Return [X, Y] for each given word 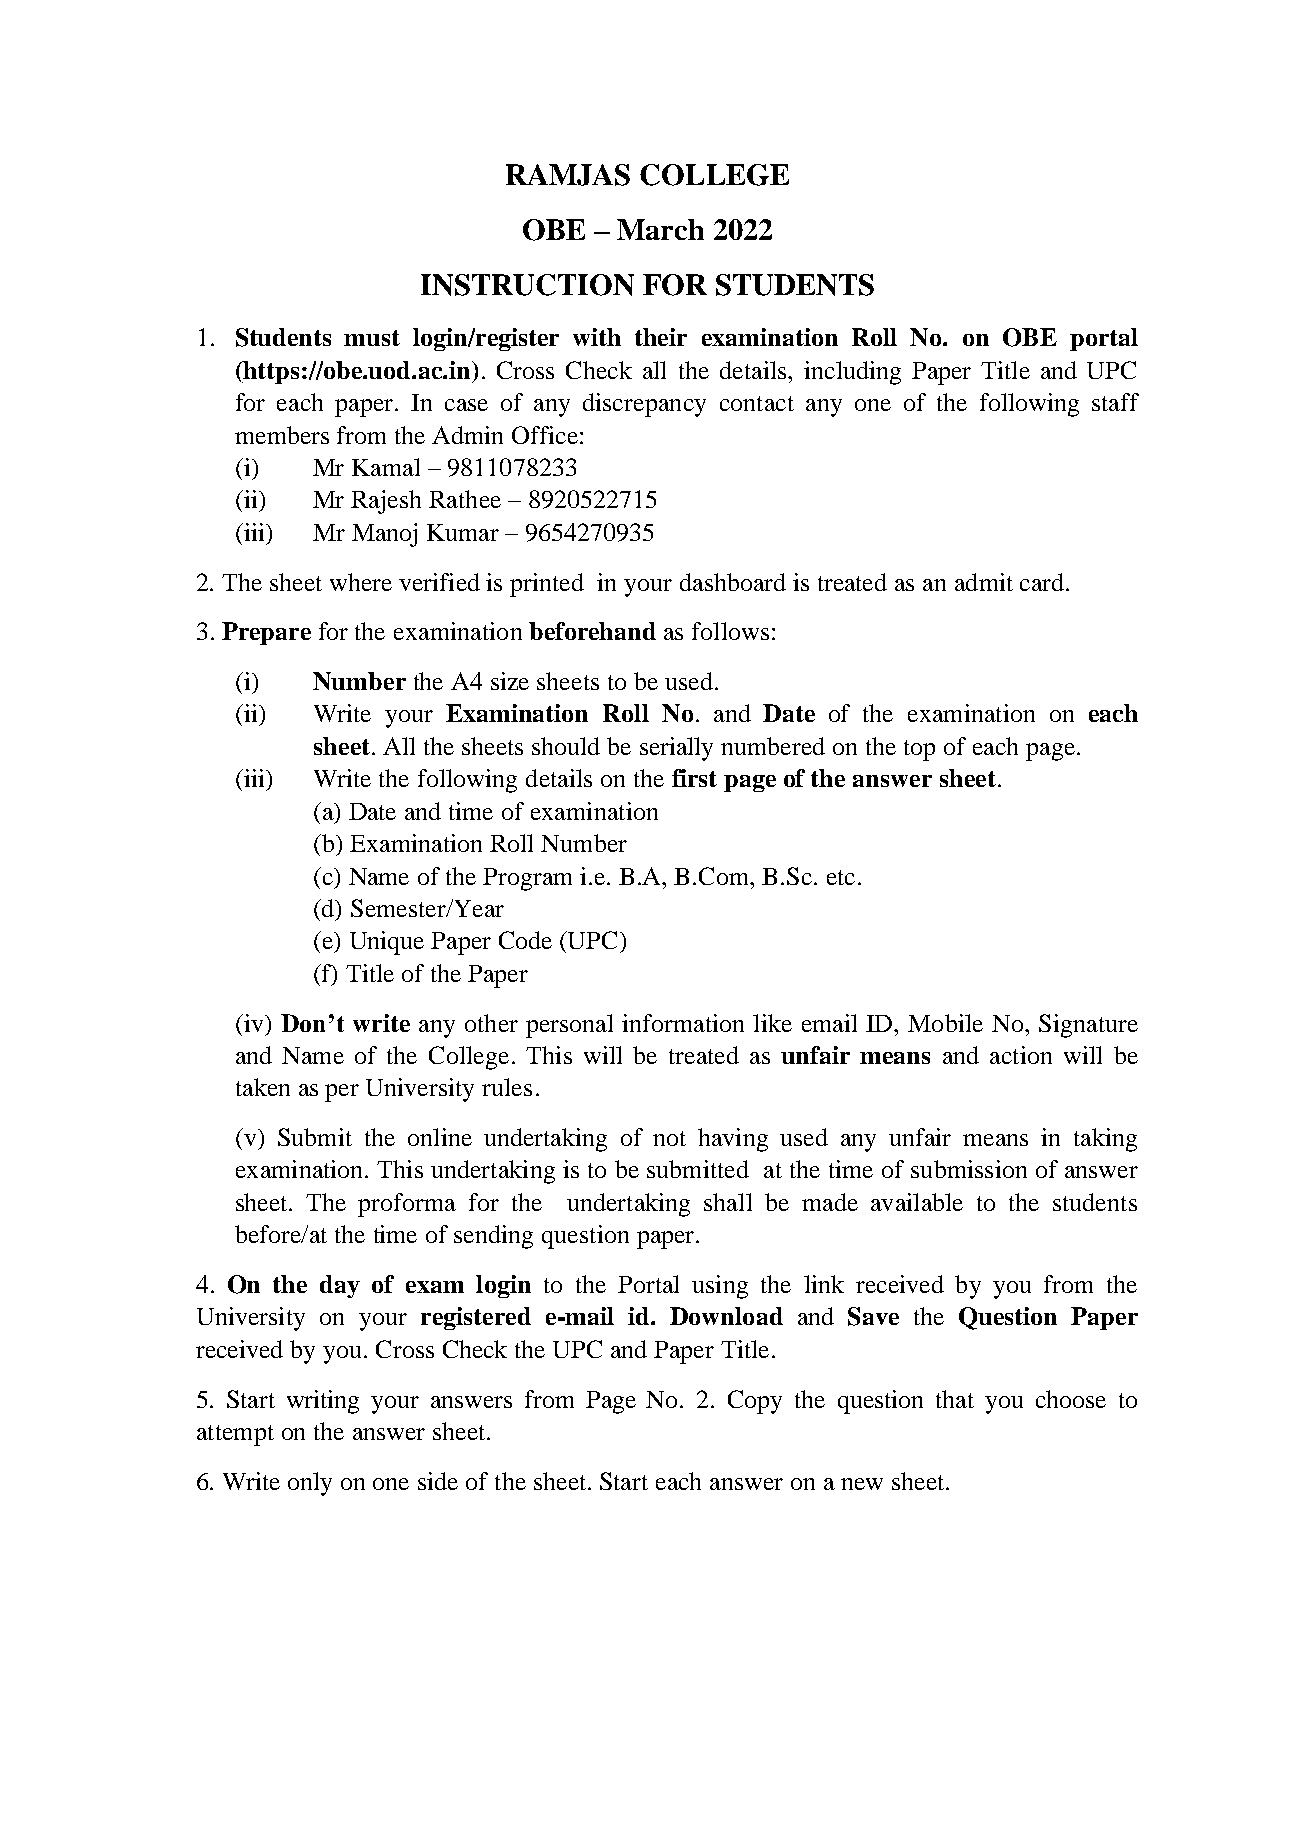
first [694, 778]
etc [841, 877]
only [310, 1484]
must [372, 338]
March [660, 229]
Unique [387, 943]
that [955, 1399]
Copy [755, 1402]
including [852, 373]
